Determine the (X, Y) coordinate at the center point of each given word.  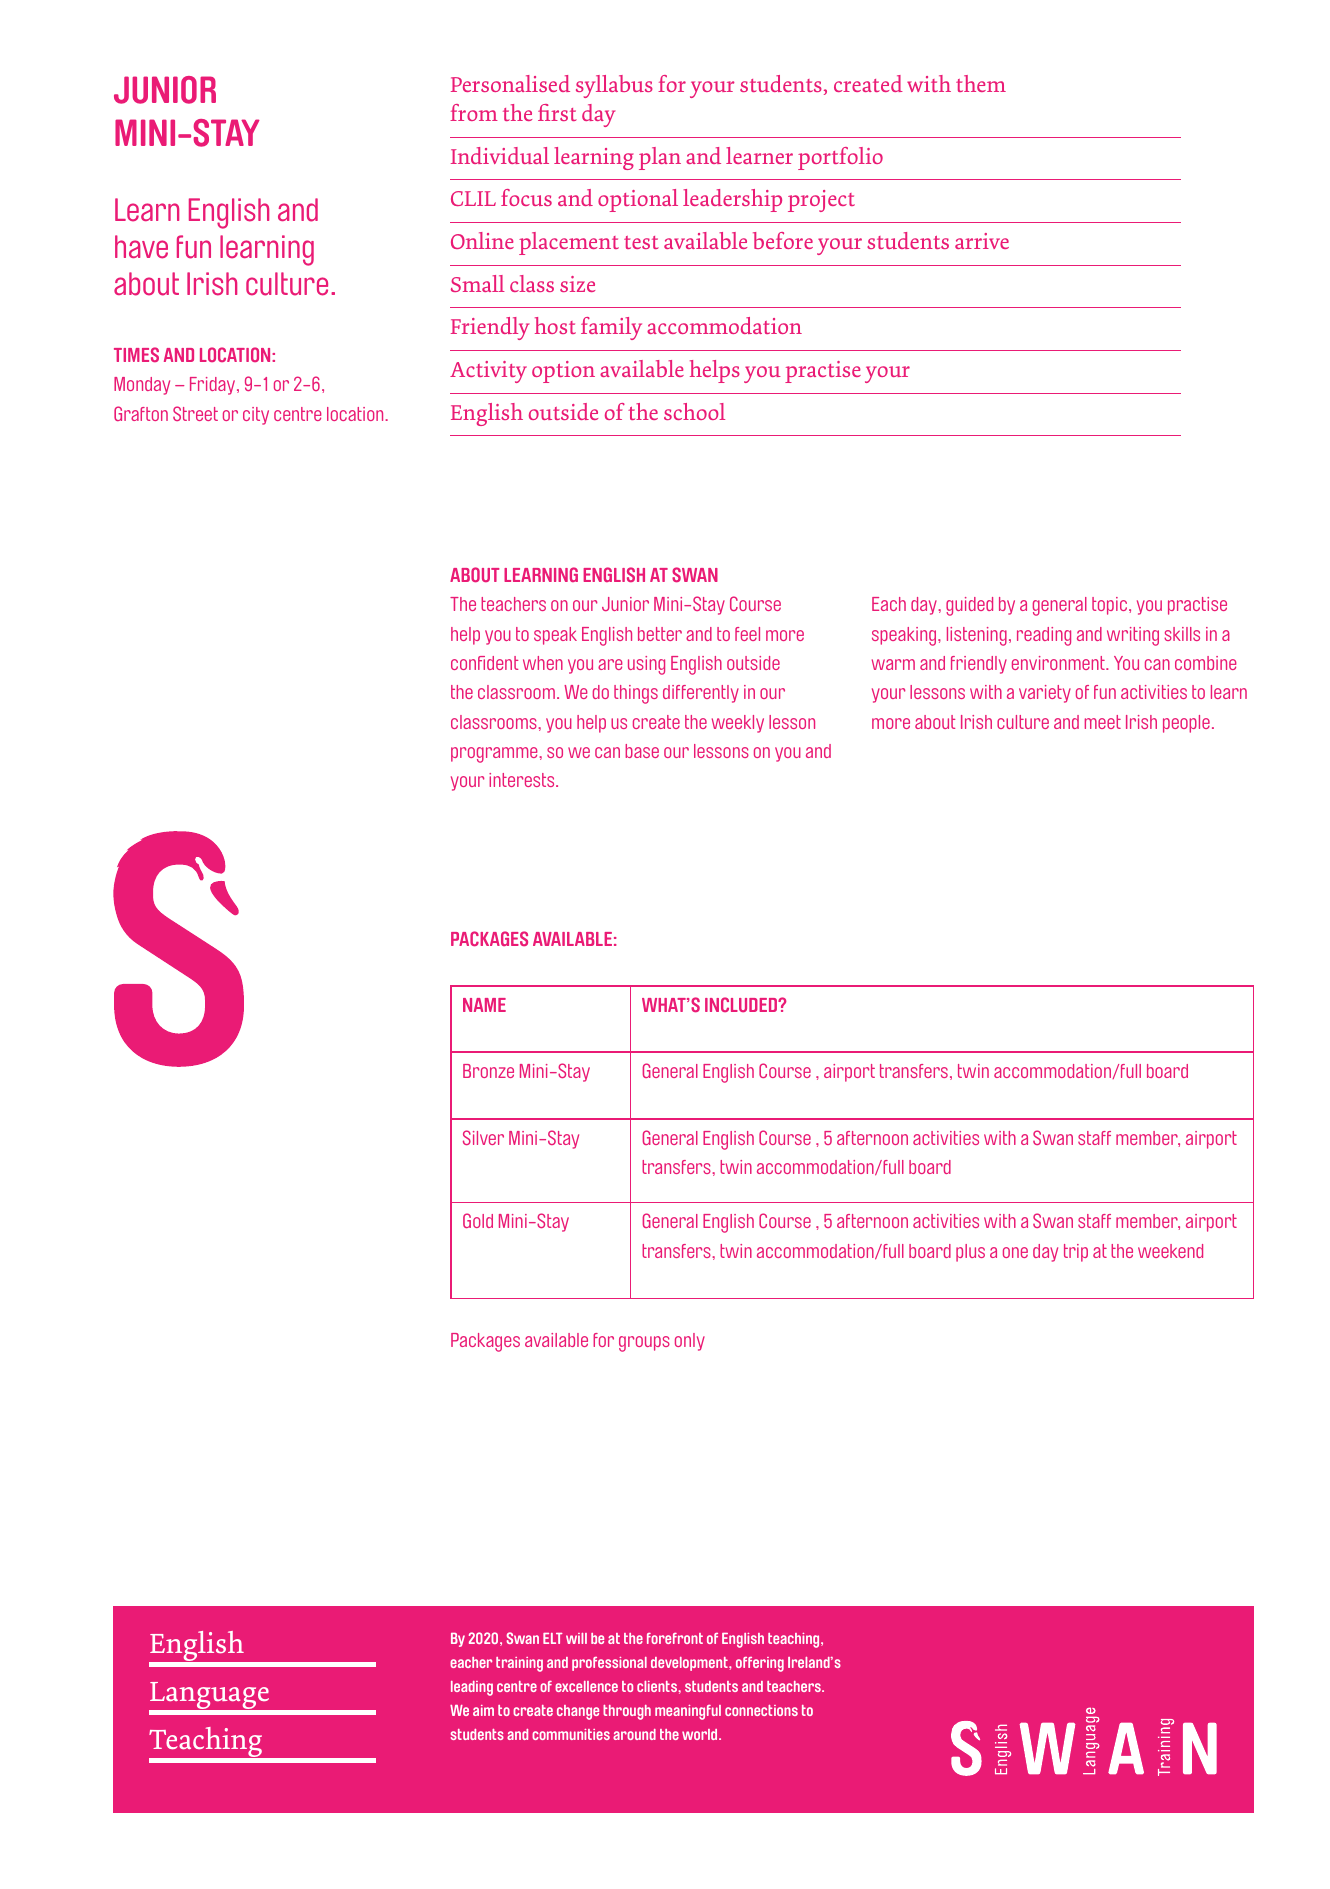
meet (1103, 722)
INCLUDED (742, 1004)
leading (472, 1688)
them (981, 83)
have (141, 247)
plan (660, 158)
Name (484, 1005)
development (690, 1664)
